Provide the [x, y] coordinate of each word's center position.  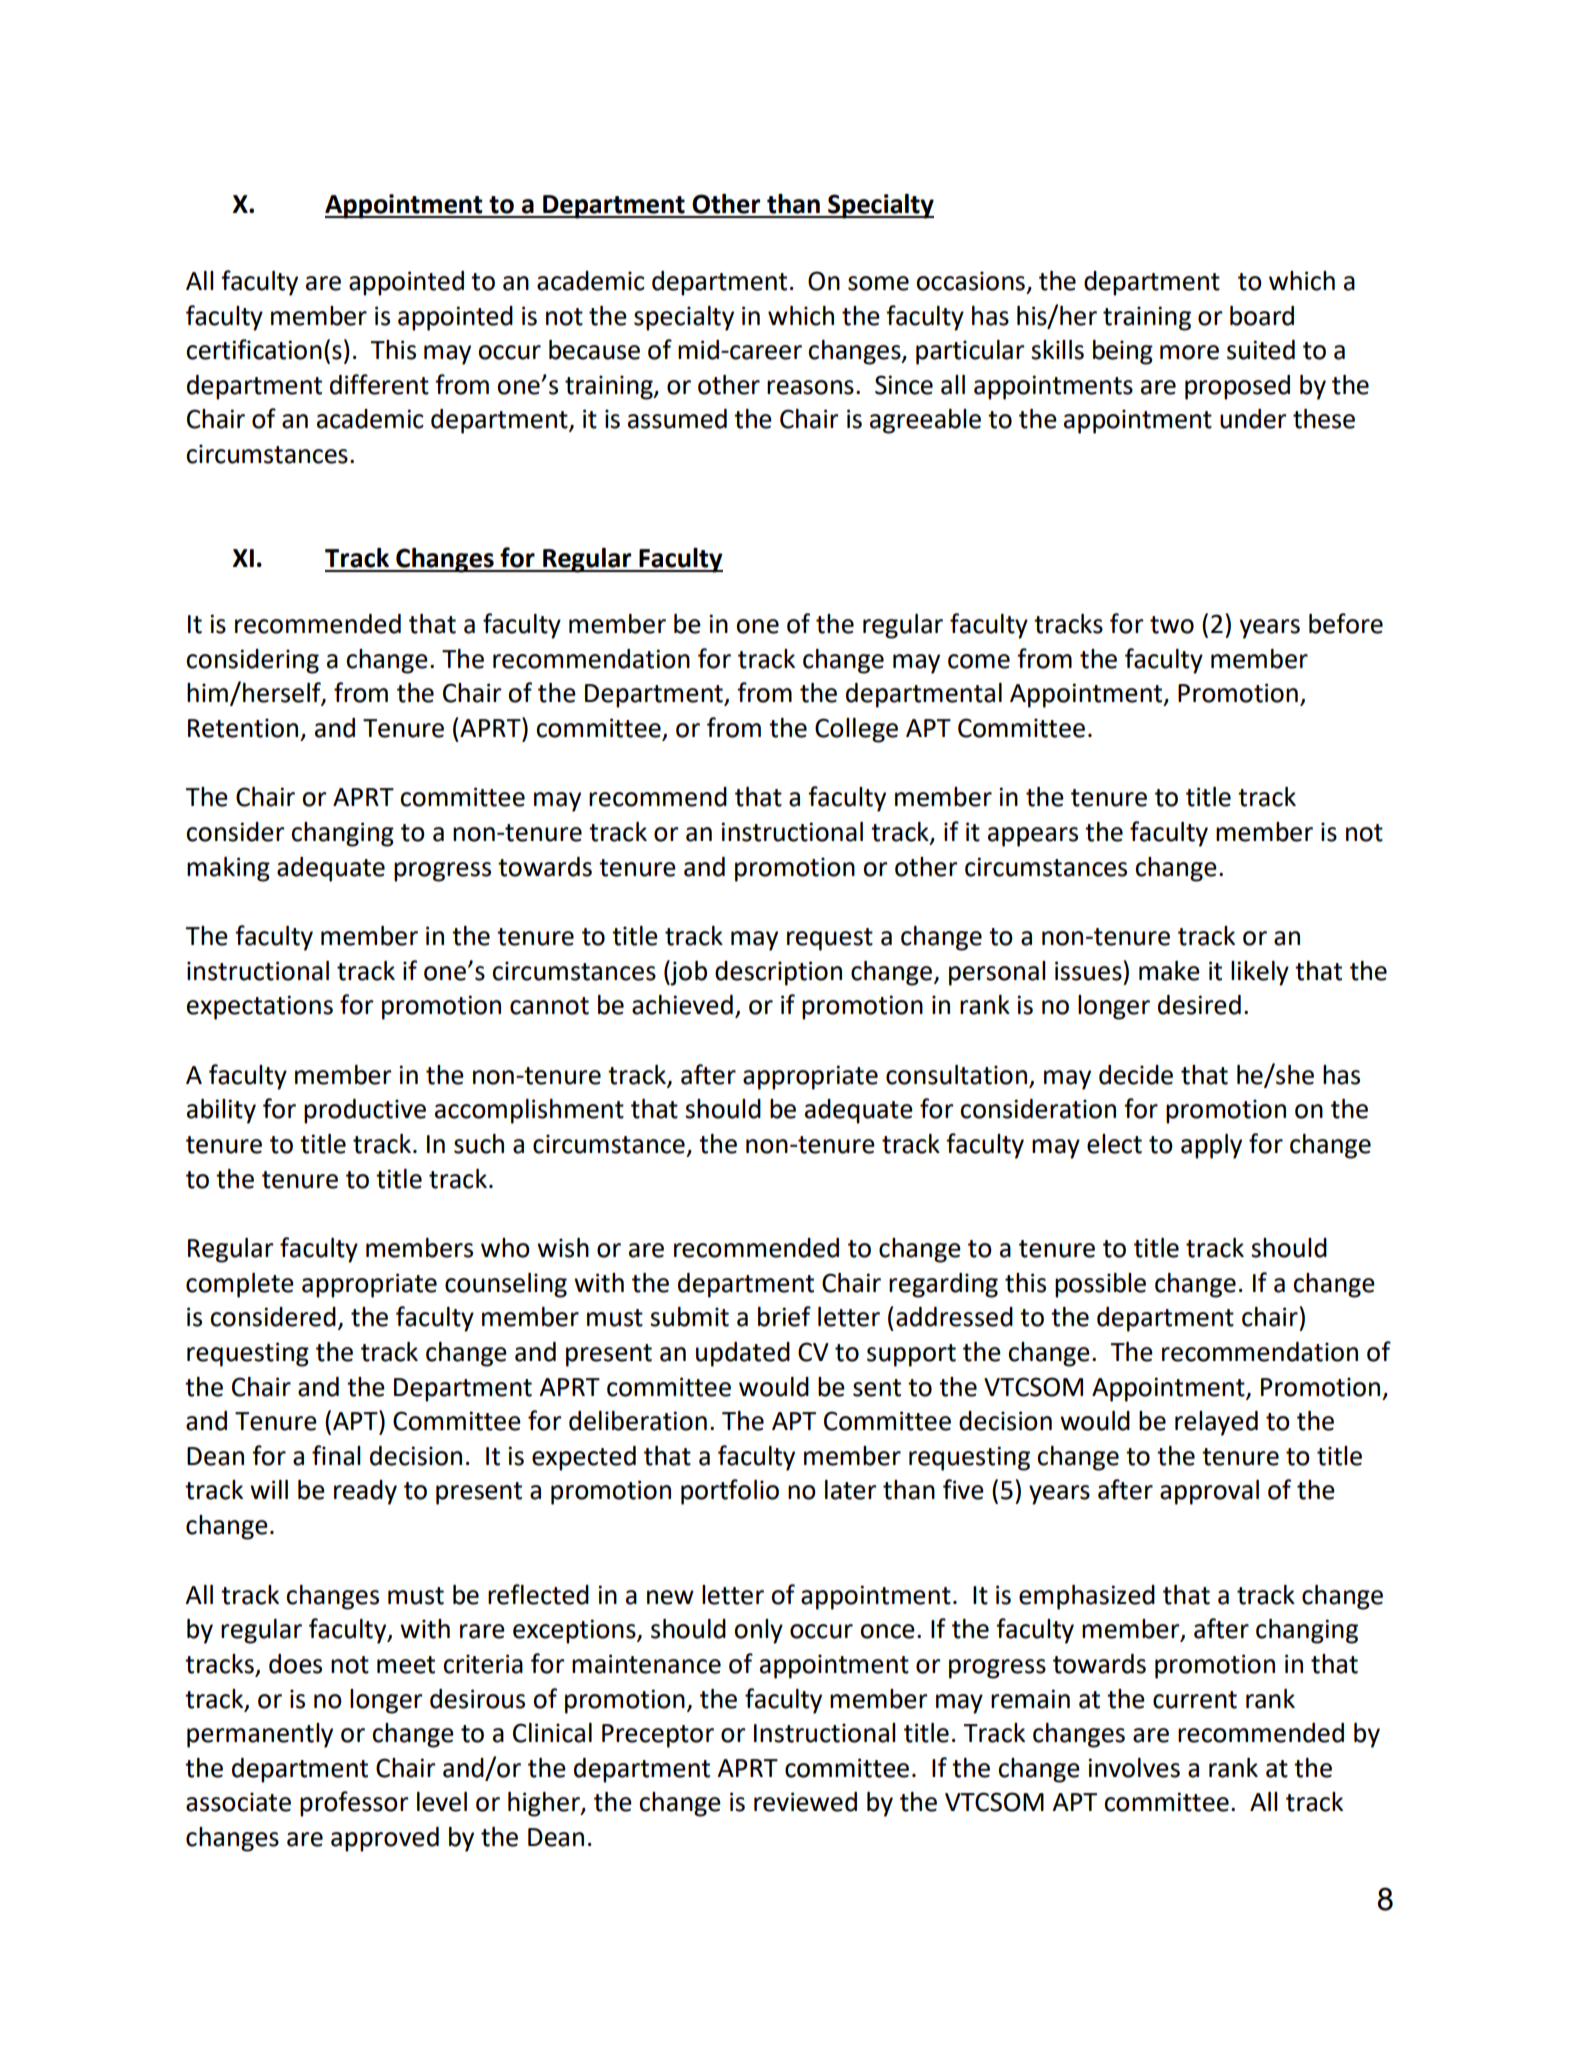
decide [1136, 1075]
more [1189, 352]
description [778, 973]
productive [365, 1111]
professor [354, 1804]
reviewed [805, 1802]
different [379, 384]
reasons [810, 387]
